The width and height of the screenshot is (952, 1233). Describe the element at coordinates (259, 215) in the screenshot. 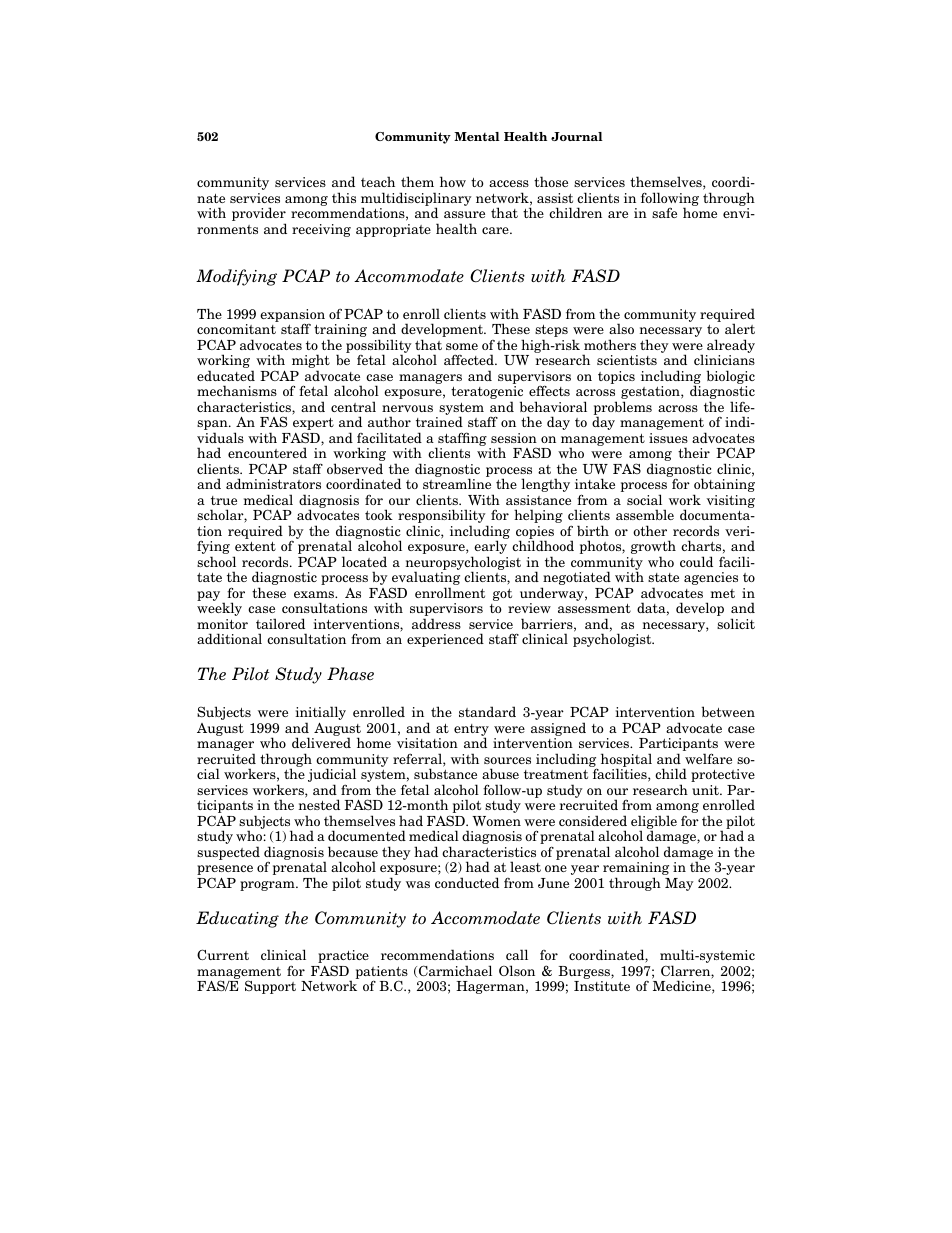

I see `provider` at that location.
